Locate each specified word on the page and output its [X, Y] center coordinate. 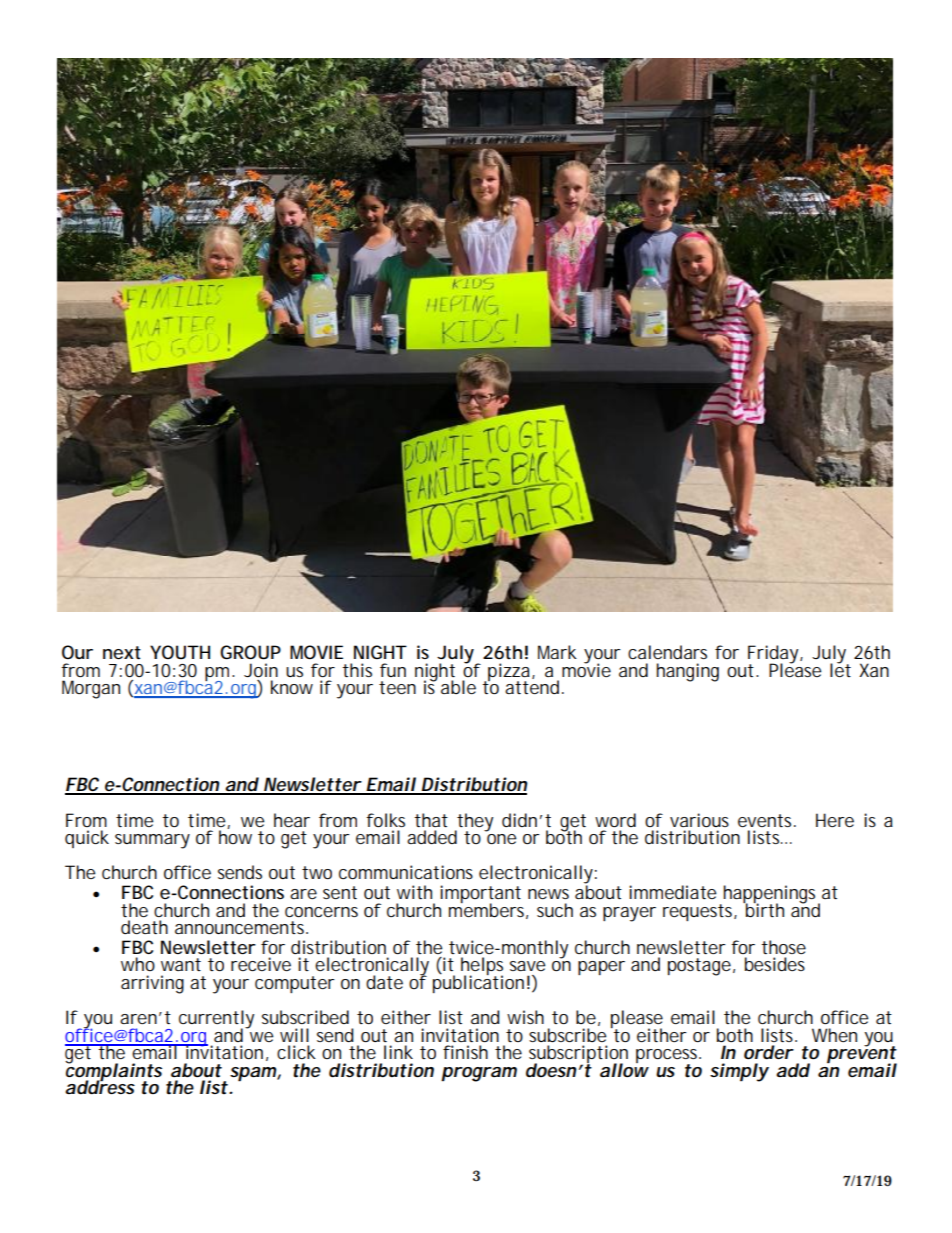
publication [478, 983]
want [181, 964]
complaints [113, 1072]
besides [775, 964]
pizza [509, 673]
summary [152, 841]
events [764, 820]
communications [406, 872]
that [431, 820]
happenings [768, 895]
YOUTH [180, 652]
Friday [773, 655]
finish [465, 1052]
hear [292, 820]
